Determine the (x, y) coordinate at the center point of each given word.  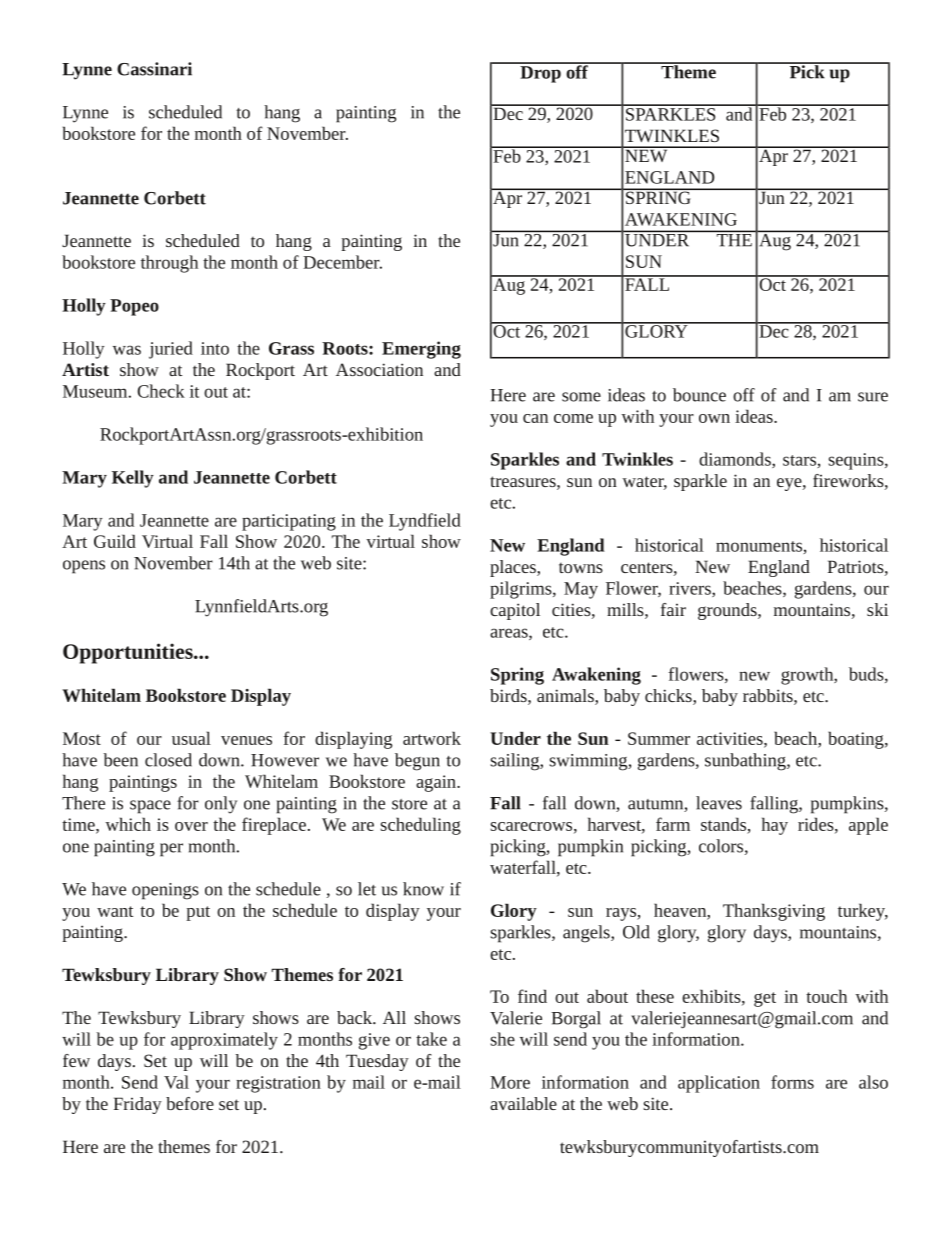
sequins (857, 461)
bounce (699, 395)
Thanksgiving (774, 912)
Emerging (421, 350)
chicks (669, 697)
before (190, 1103)
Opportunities (129, 653)
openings (165, 891)
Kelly (133, 479)
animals (566, 697)
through (169, 264)
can (535, 418)
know (423, 889)
